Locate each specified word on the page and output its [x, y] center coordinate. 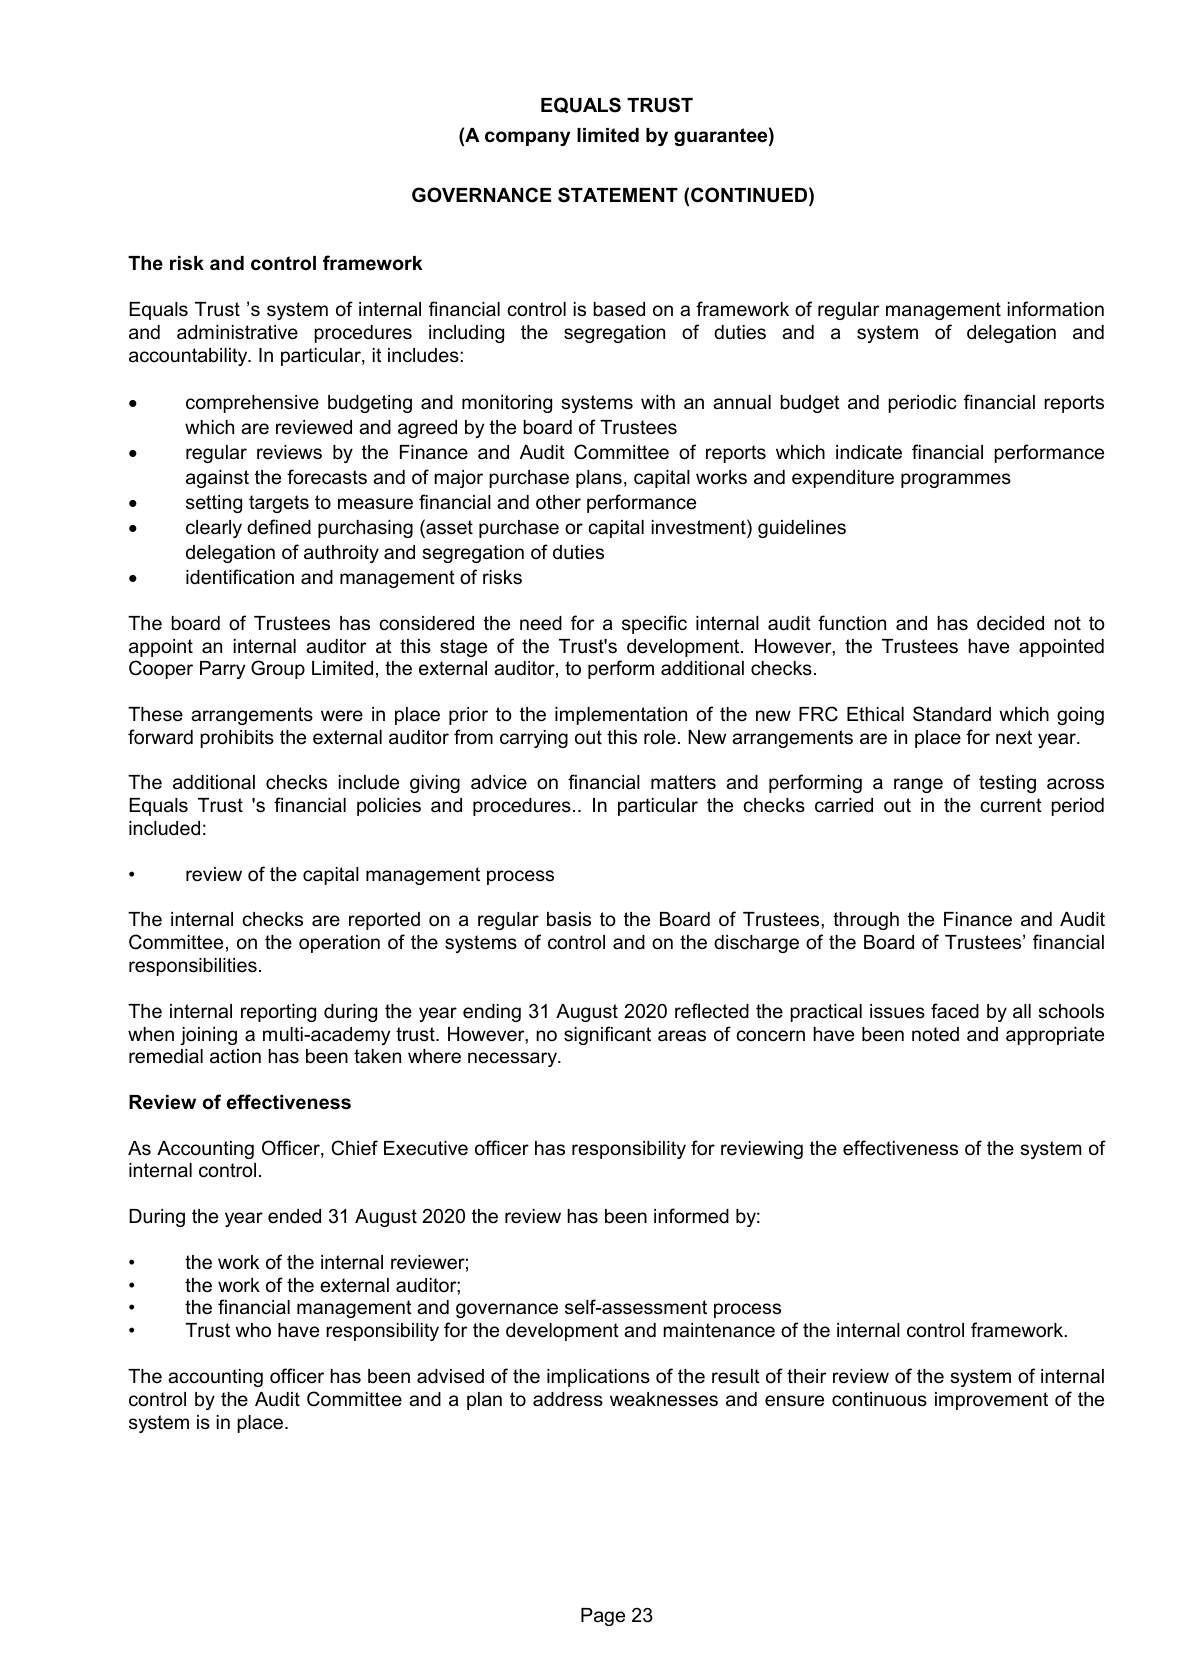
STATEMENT [618, 195]
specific [654, 624]
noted [935, 1034]
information [1056, 309]
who [253, 1330]
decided [1010, 623]
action [235, 1056]
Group [278, 669]
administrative [237, 332]
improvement [991, 1401]
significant [607, 1035]
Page [603, 1617]
